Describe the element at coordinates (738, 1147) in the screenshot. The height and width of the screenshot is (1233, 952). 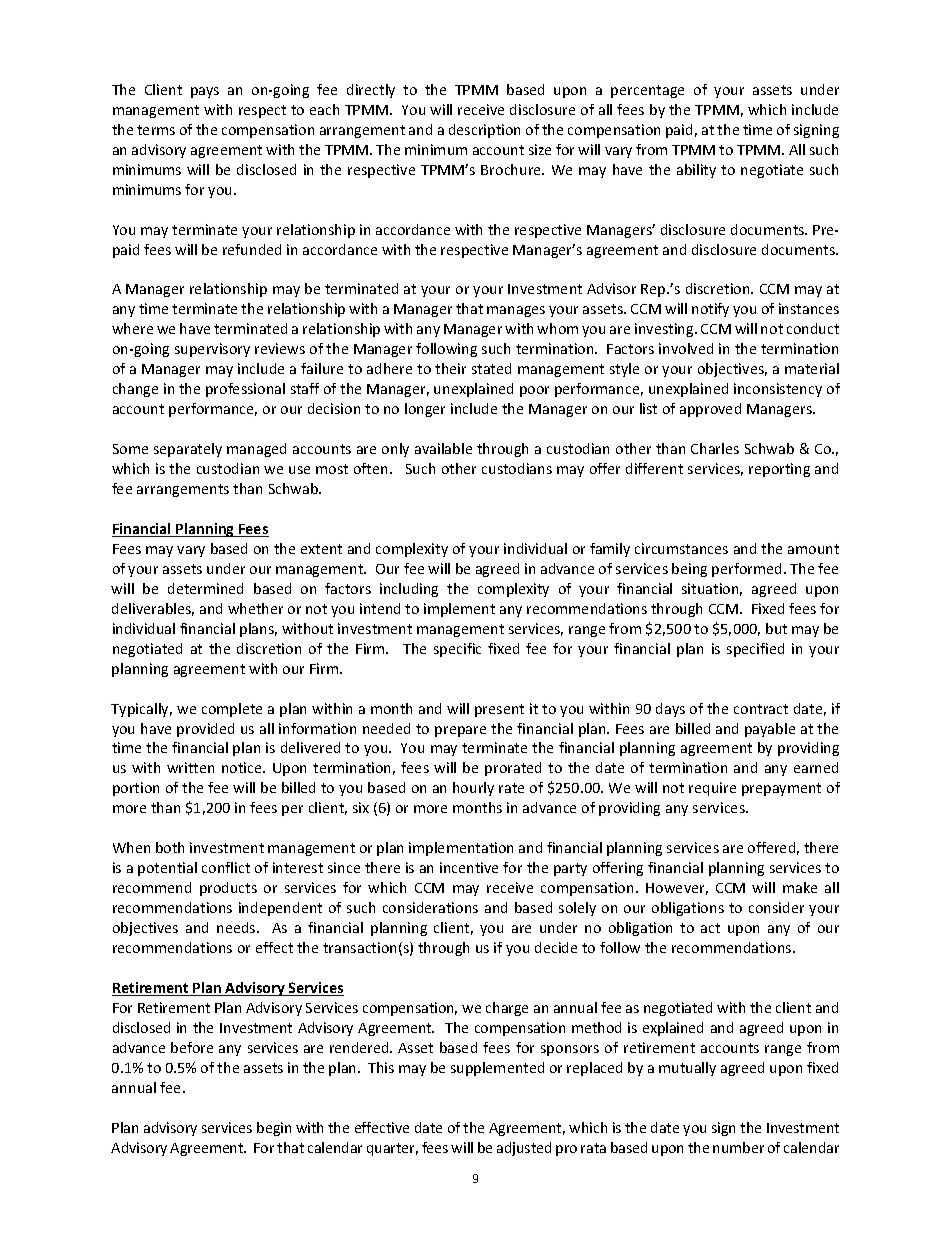
I see `number` at that location.
